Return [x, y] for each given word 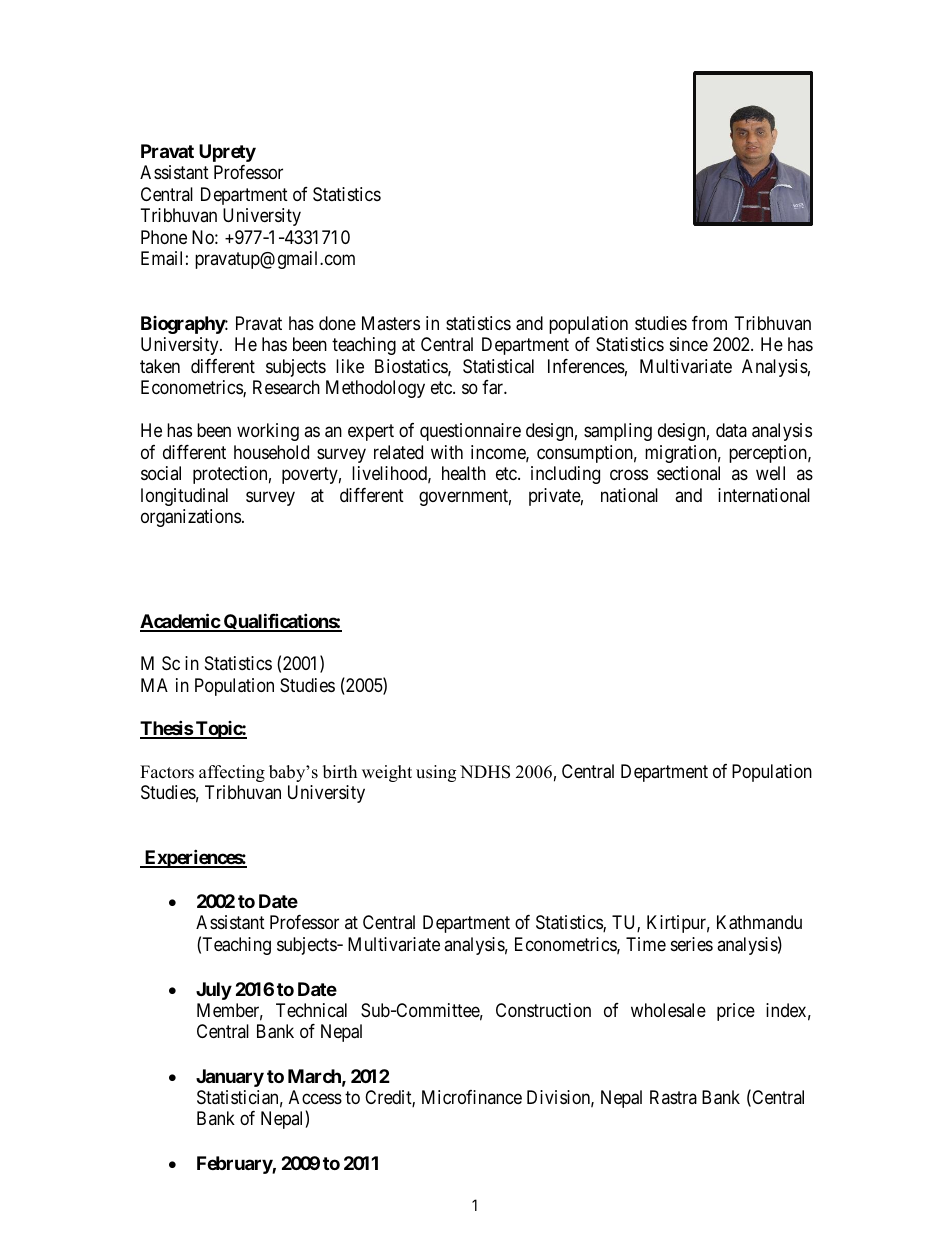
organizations [191, 518]
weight [387, 773]
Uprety [227, 153]
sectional [688, 473]
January [230, 1078]
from [709, 323]
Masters [391, 323]
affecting [232, 773]
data [731, 430]
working [268, 432]
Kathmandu [759, 922]
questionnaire [470, 432]
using [436, 773]
